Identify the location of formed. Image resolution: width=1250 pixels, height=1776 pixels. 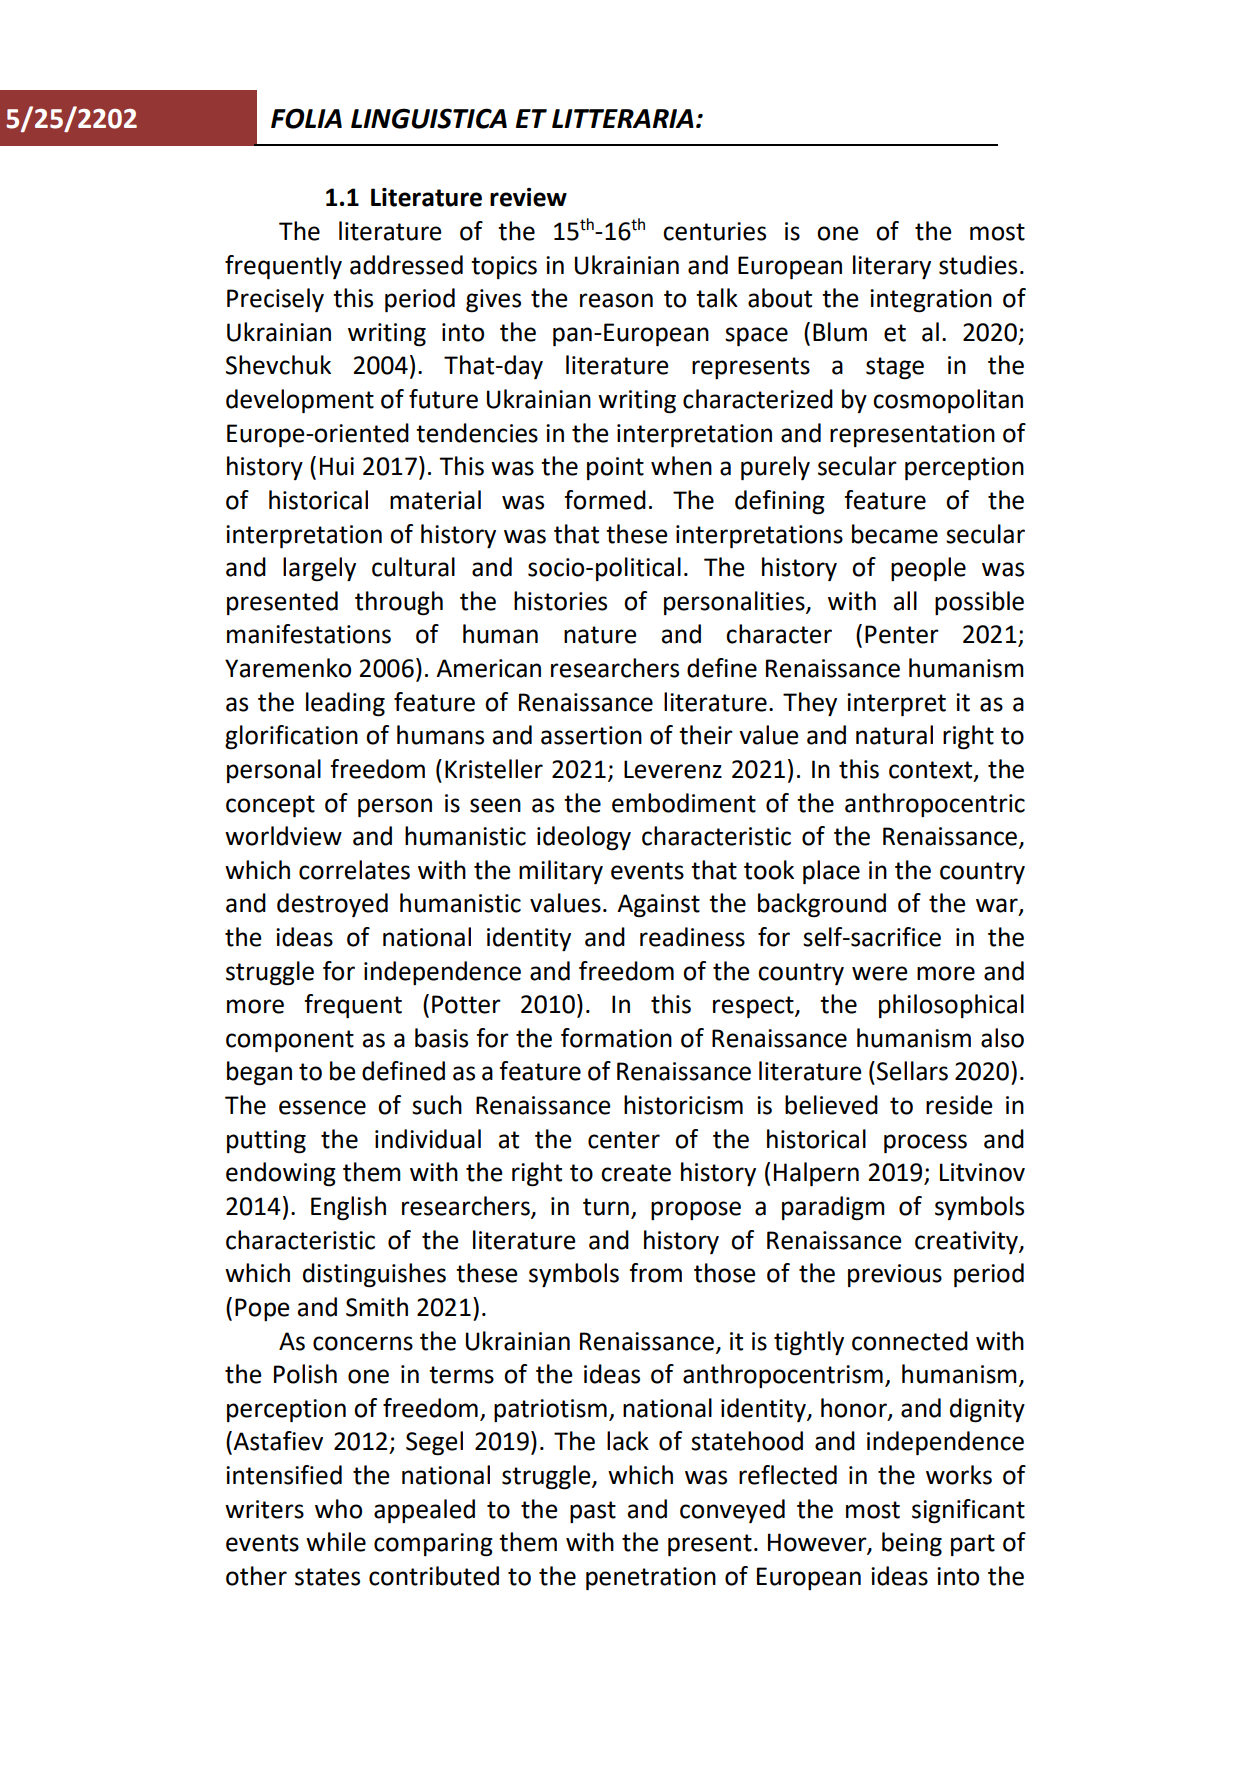
(605, 500).
